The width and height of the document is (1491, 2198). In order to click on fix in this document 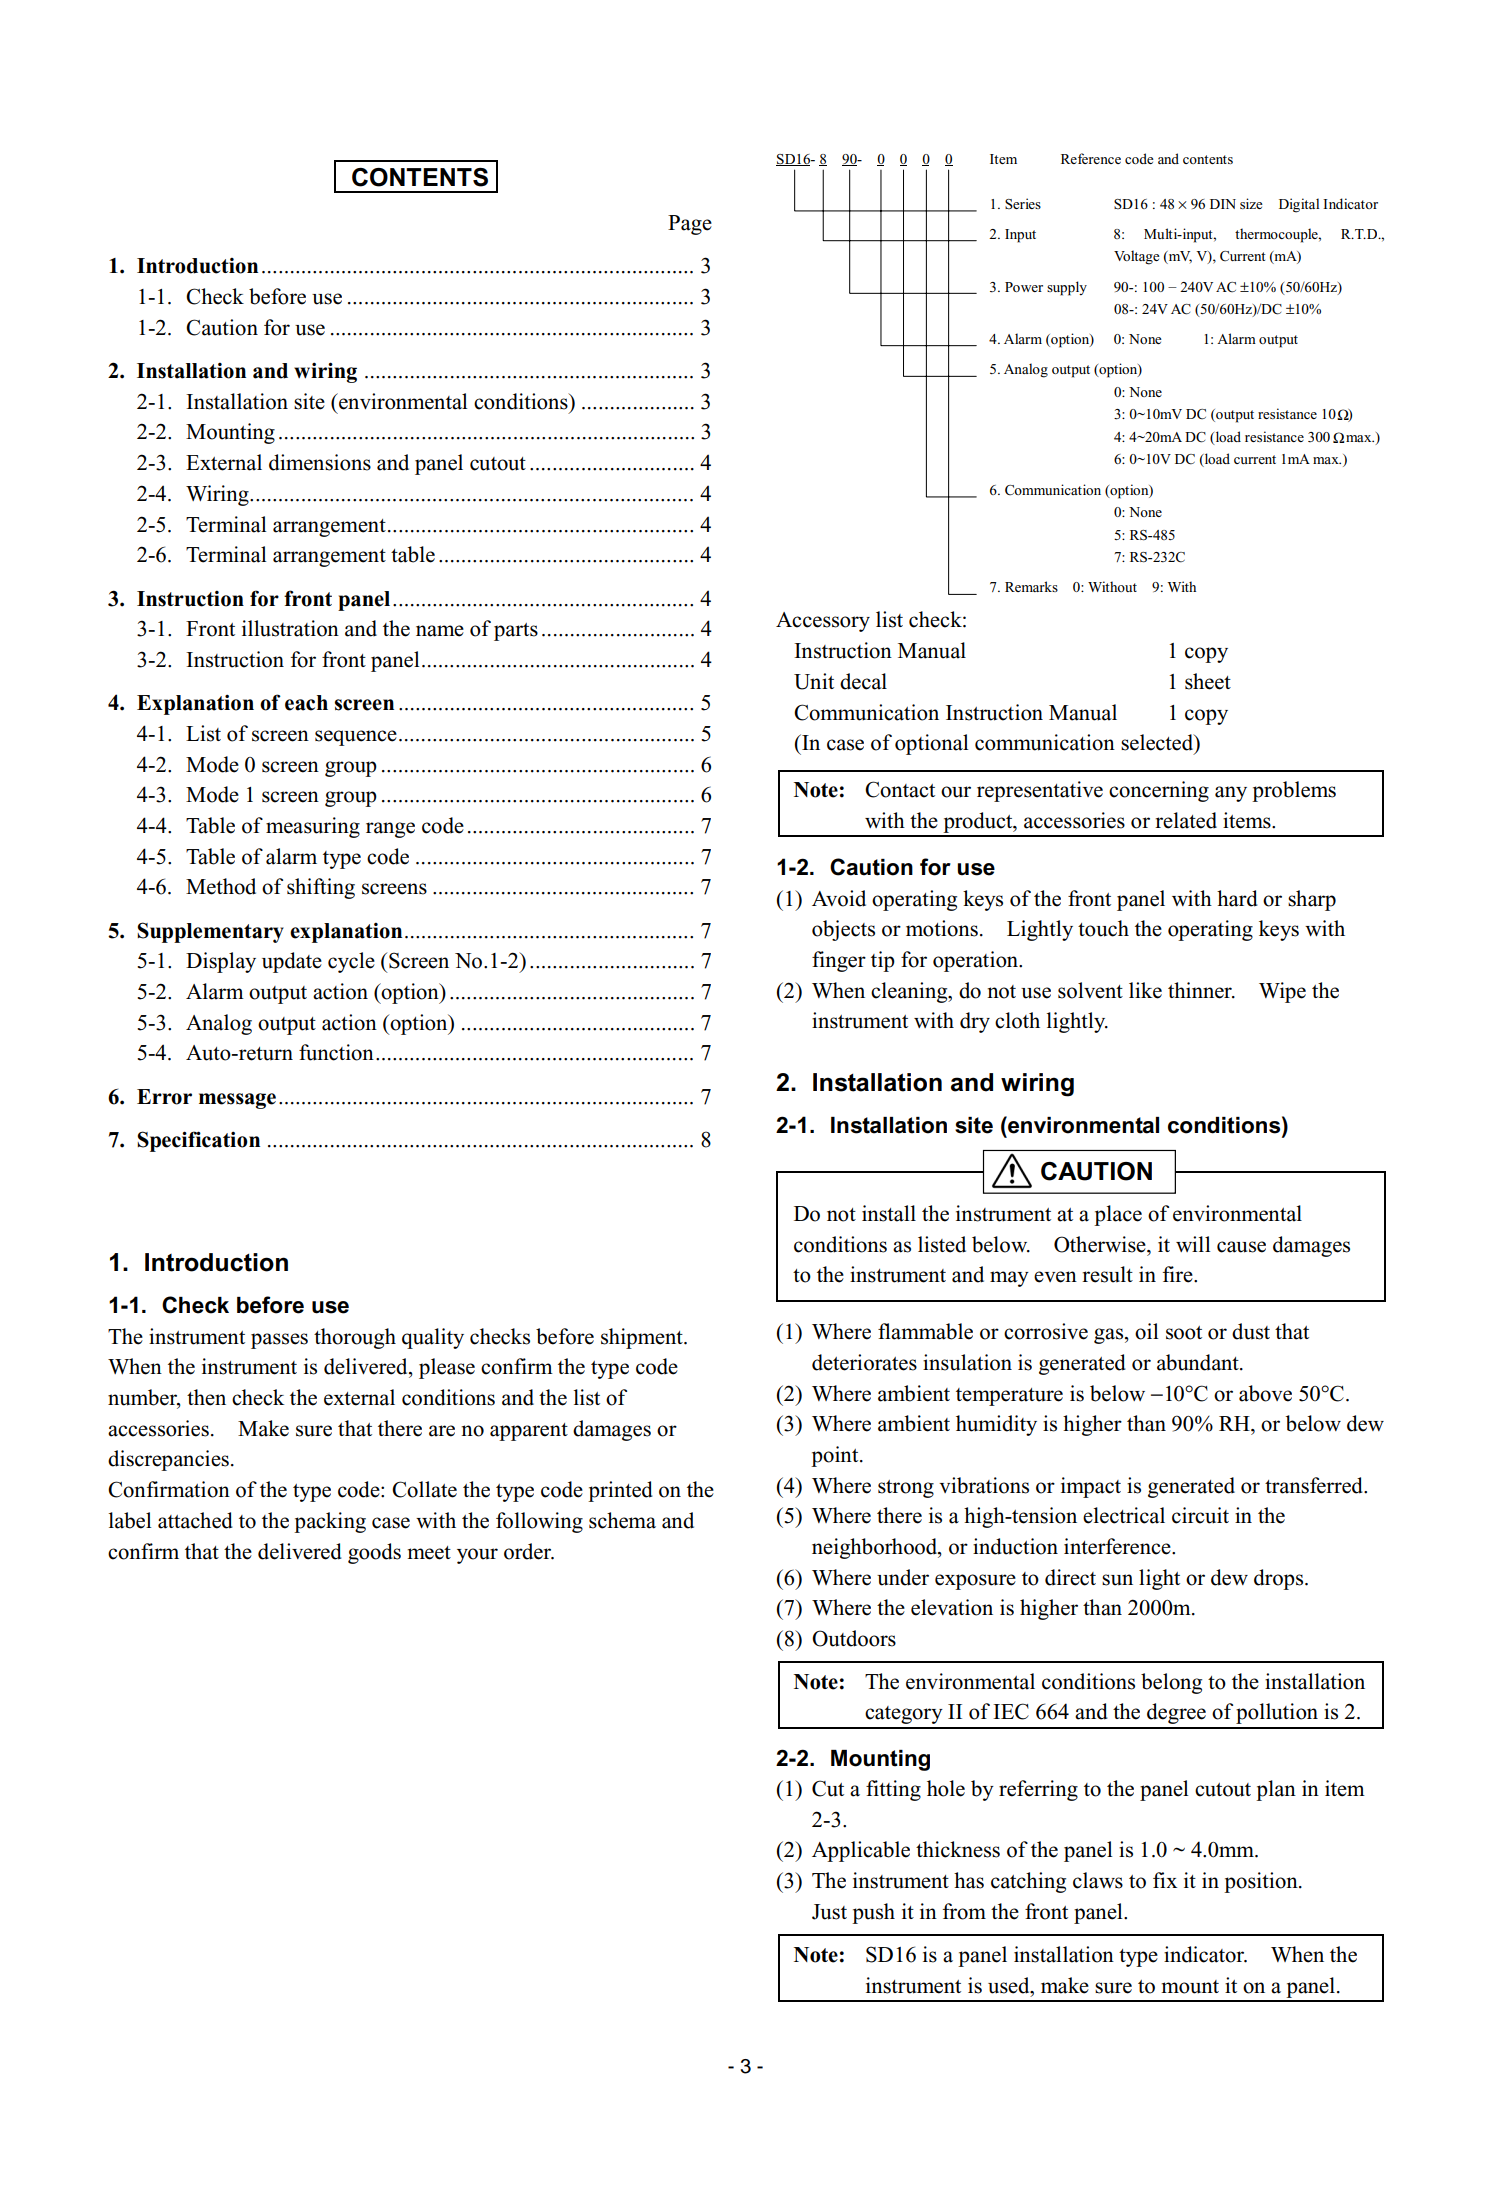, I will do `click(1165, 1880)`.
